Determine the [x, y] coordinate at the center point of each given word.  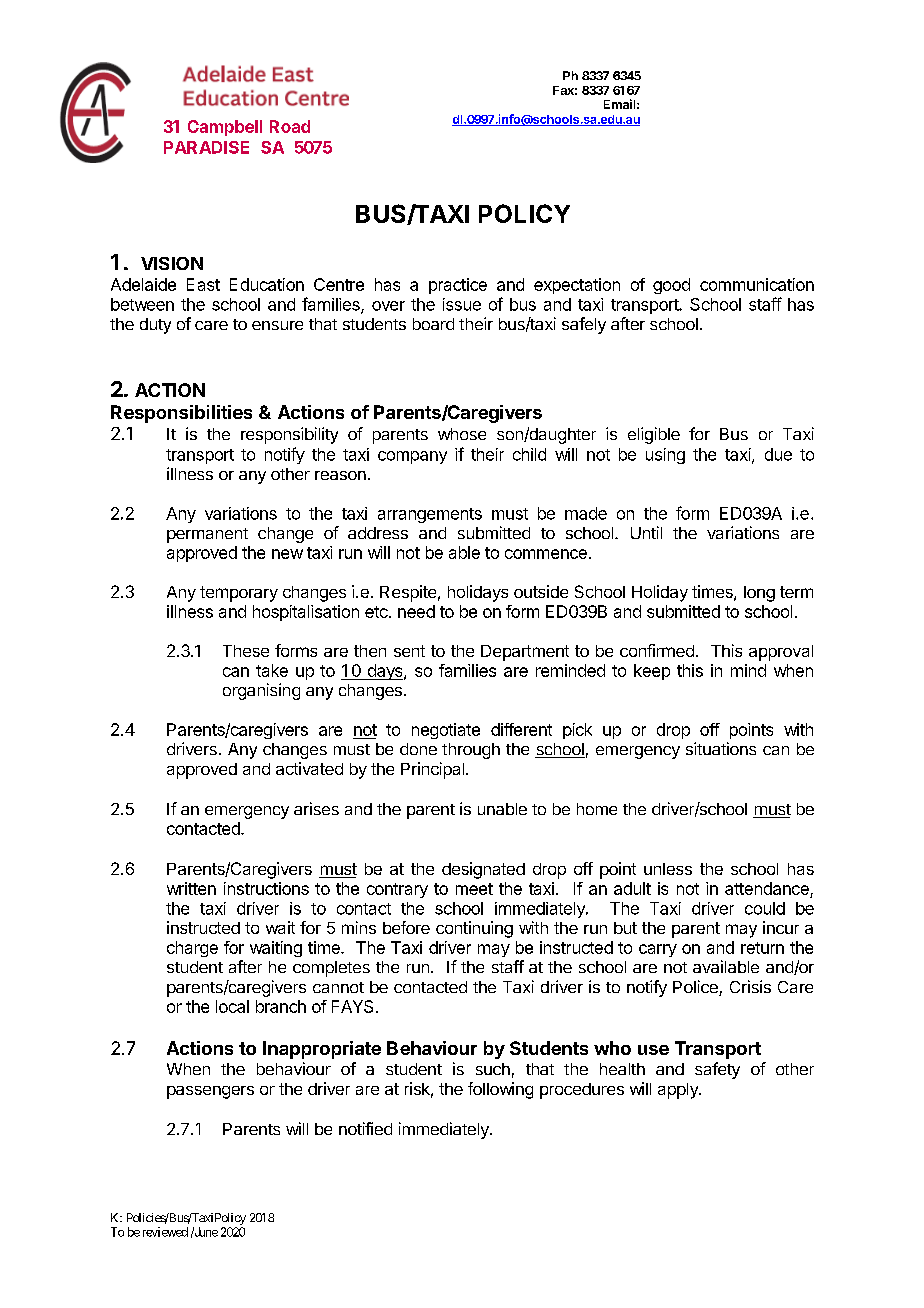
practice [458, 286]
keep [652, 672]
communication [757, 284]
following [500, 1090]
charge [192, 949]
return [762, 948]
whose [462, 434]
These [246, 651]
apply [679, 1091]
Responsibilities [181, 414]
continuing [474, 929]
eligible [654, 435]
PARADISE [206, 147]
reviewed [165, 1232]
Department [525, 653]
